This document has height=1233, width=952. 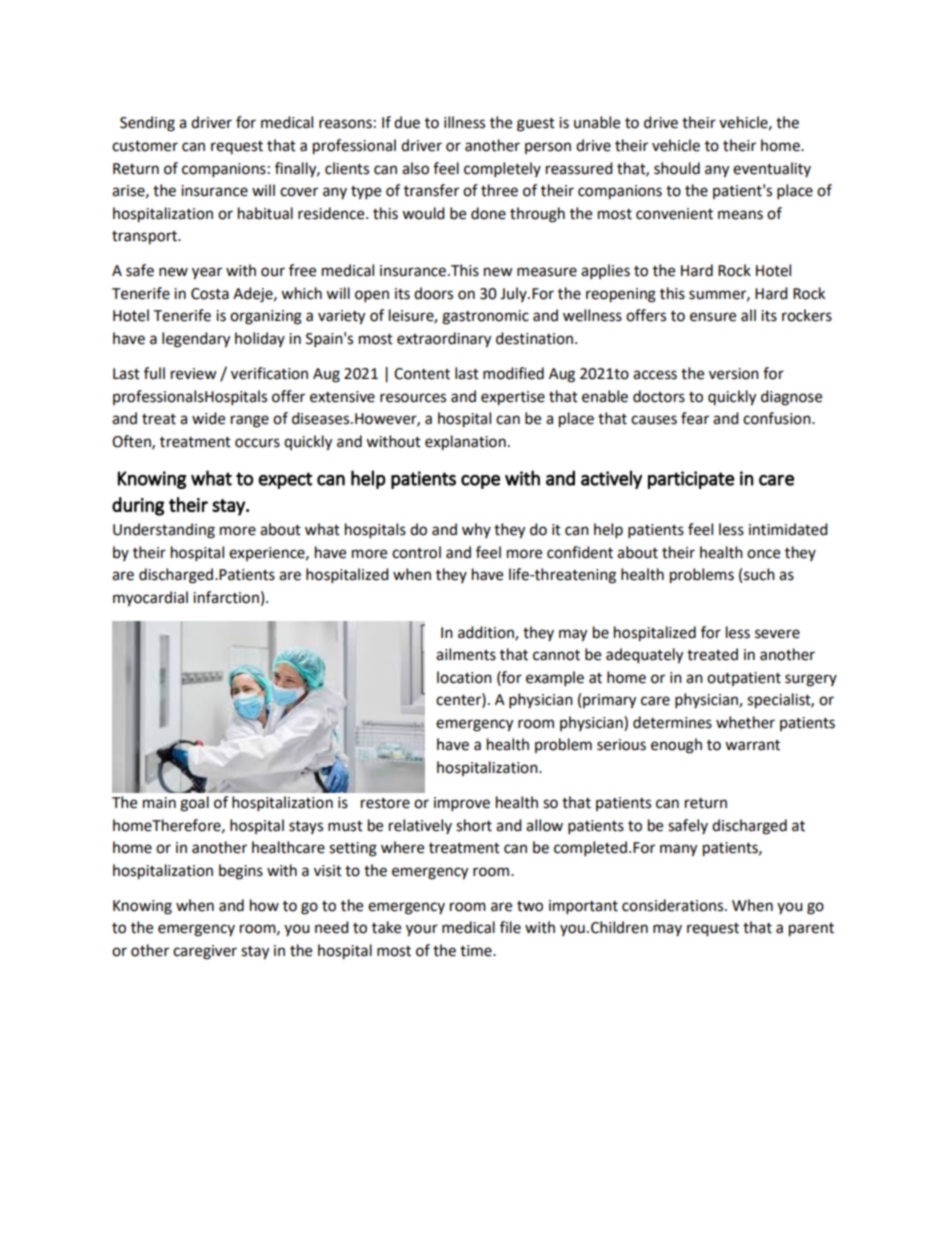 I want to click on begins, so click(x=241, y=872).
